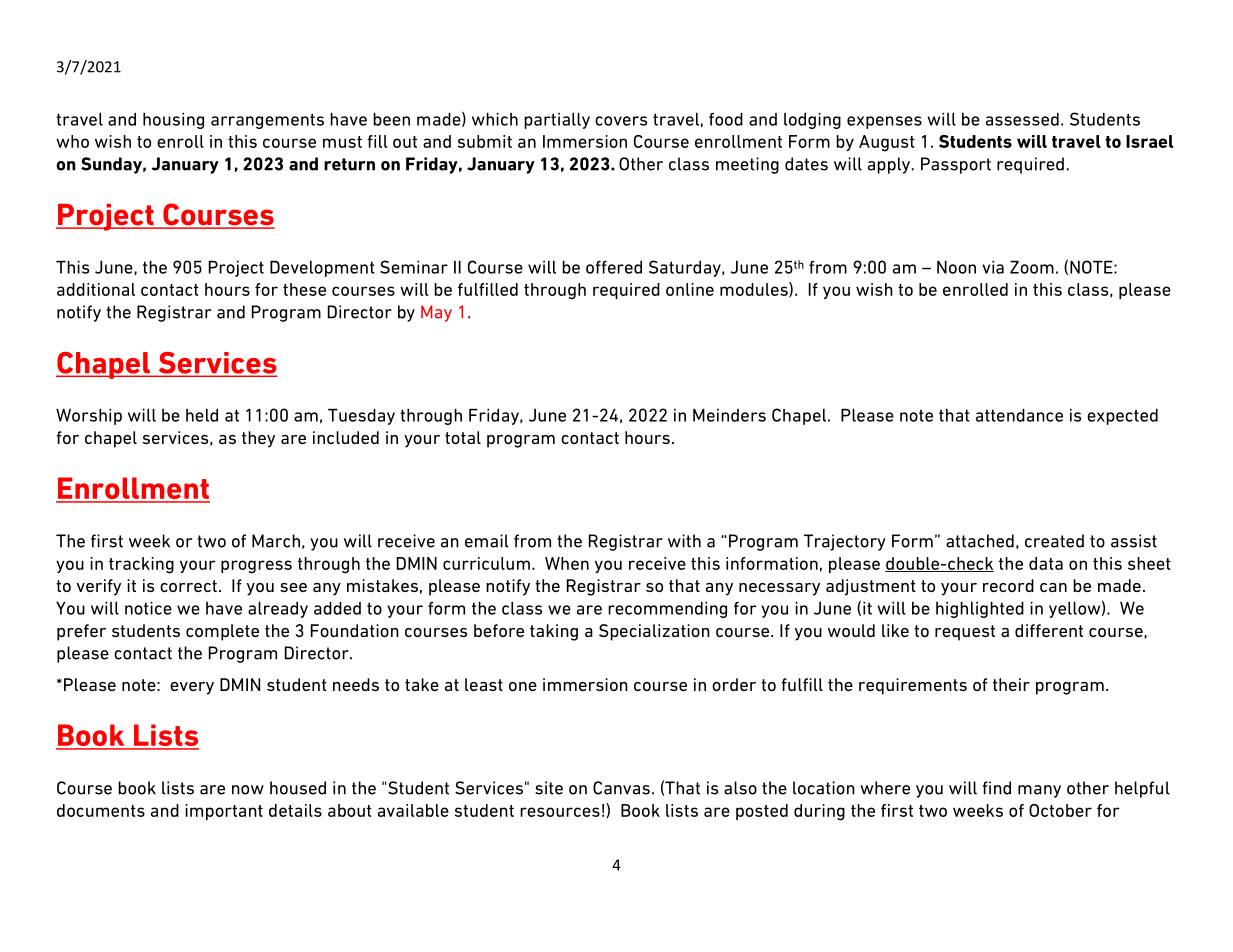 The width and height of the image is (1233, 952). Describe the element at coordinates (621, 121) in the image. I see `covers` at that location.
